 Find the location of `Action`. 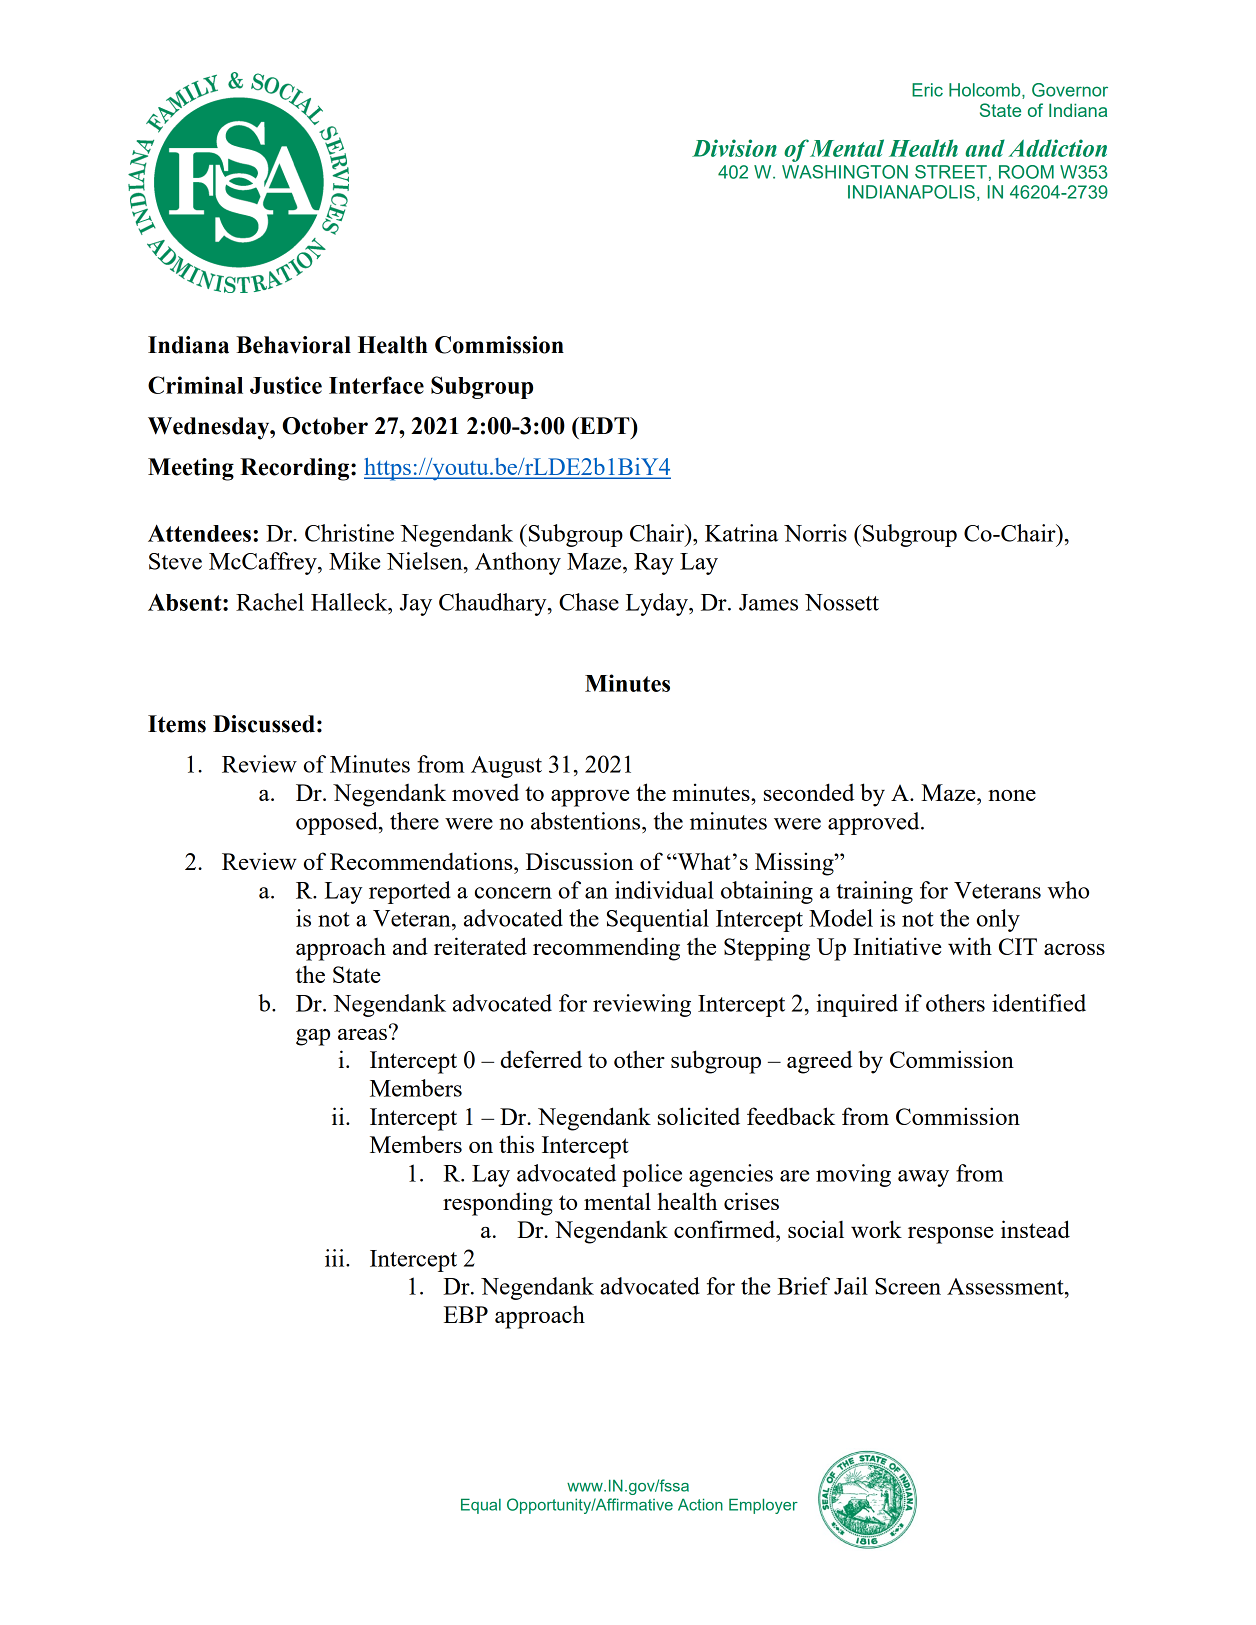

Action is located at coordinates (700, 1504).
